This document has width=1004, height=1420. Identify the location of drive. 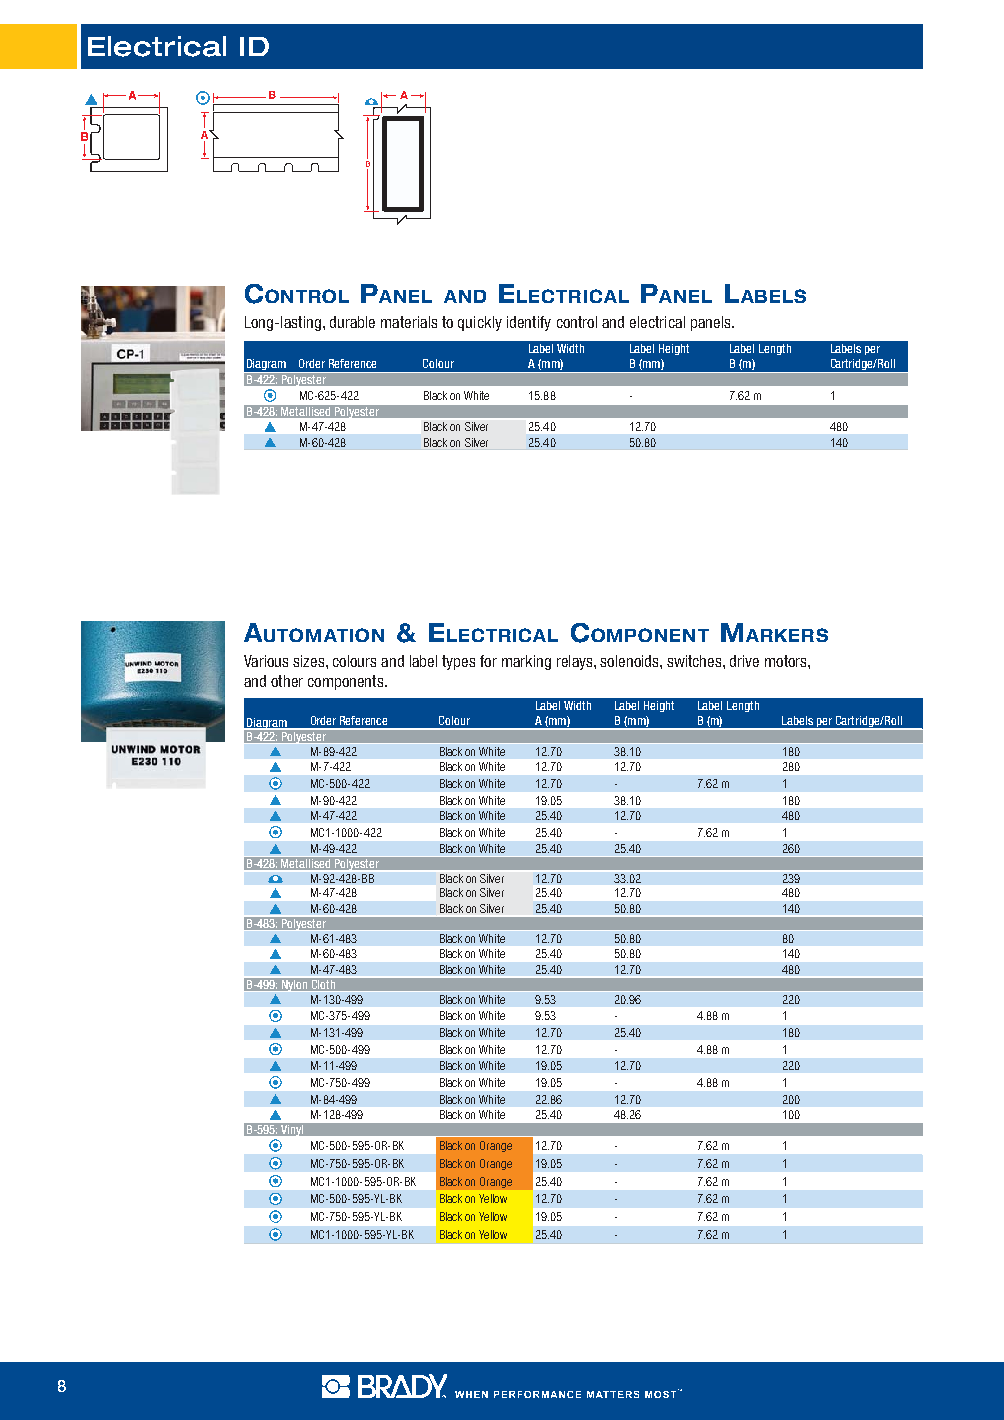
(744, 661).
